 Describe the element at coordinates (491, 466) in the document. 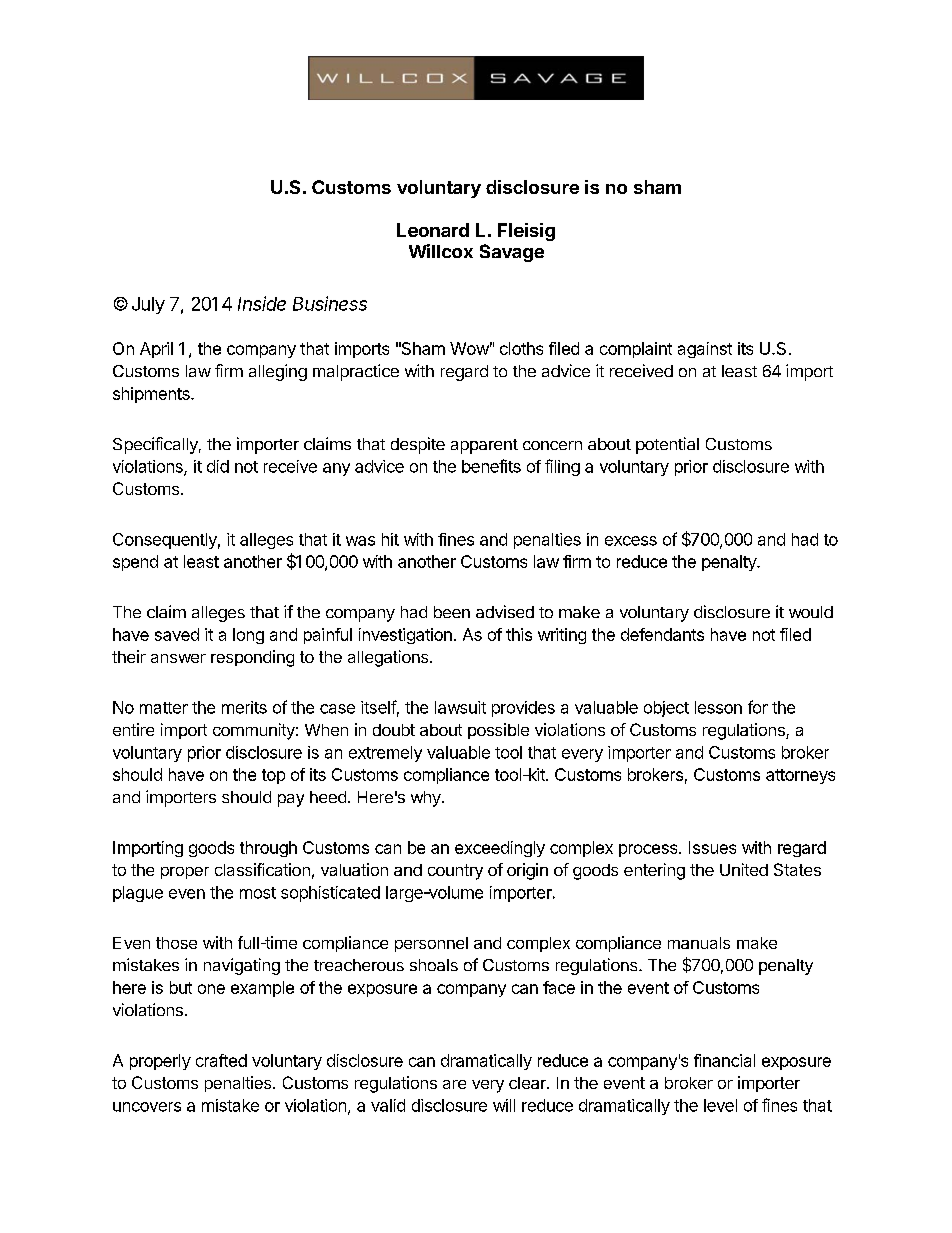

I see `benefits` at that location.
